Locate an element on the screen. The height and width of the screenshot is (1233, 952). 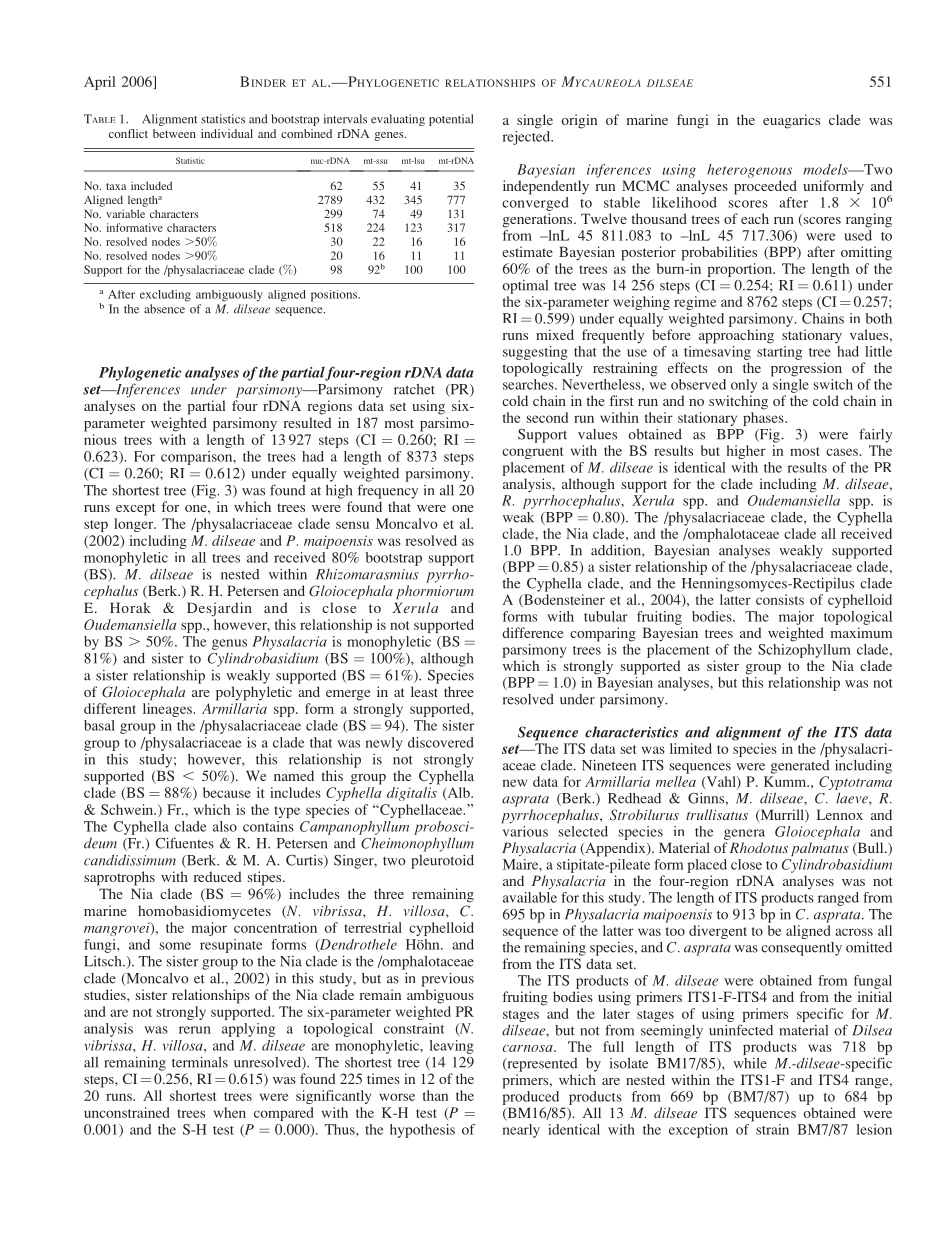
when is located at coordinates (230, 1112).
